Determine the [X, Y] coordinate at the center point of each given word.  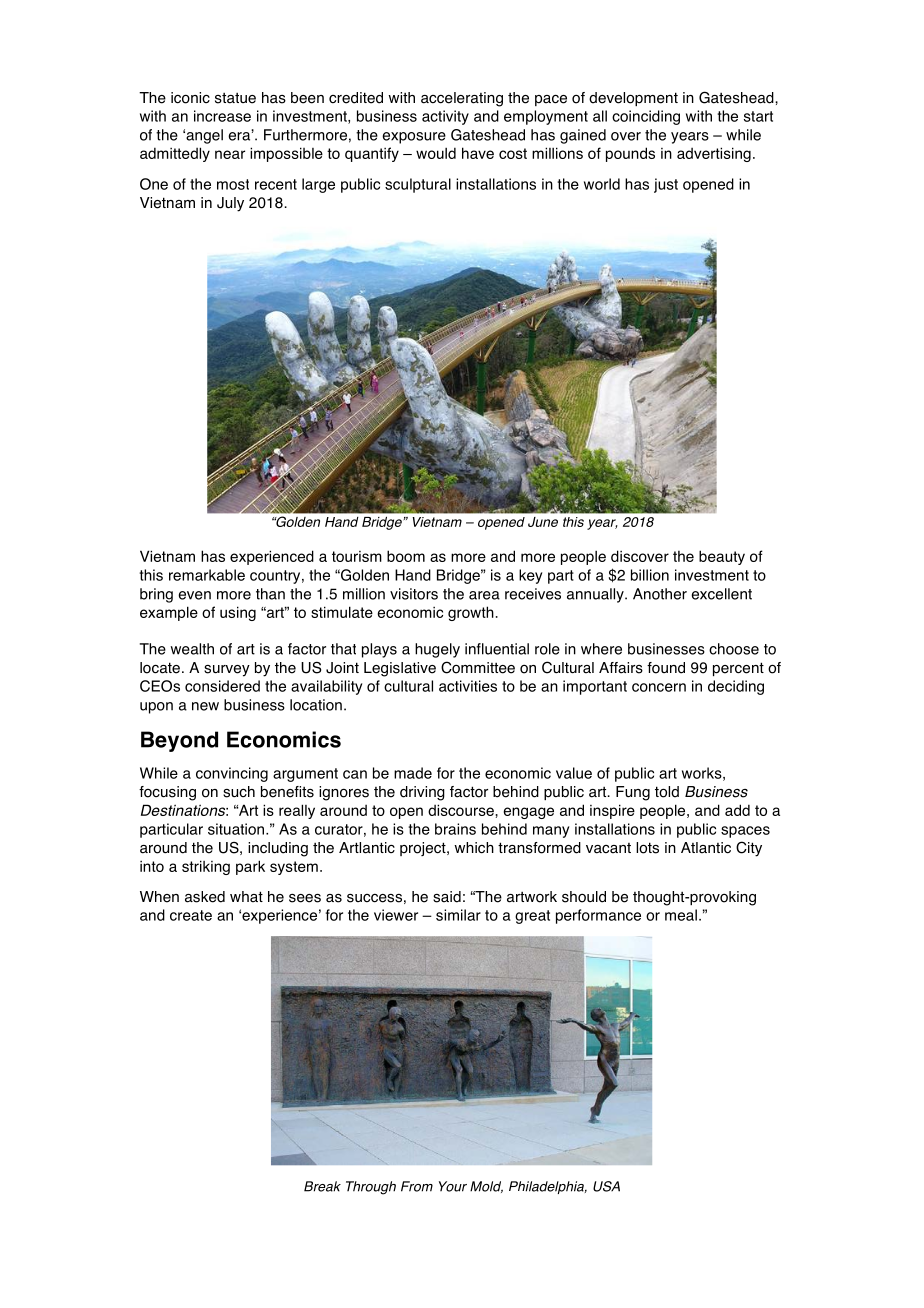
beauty [722, 557]
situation [237, 829]
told [667, 792]
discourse [462, 810]
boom [406, 556]
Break [322, 1186]
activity [445, 117]
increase [222, 116]
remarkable [207, 575]
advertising [714, 154]
